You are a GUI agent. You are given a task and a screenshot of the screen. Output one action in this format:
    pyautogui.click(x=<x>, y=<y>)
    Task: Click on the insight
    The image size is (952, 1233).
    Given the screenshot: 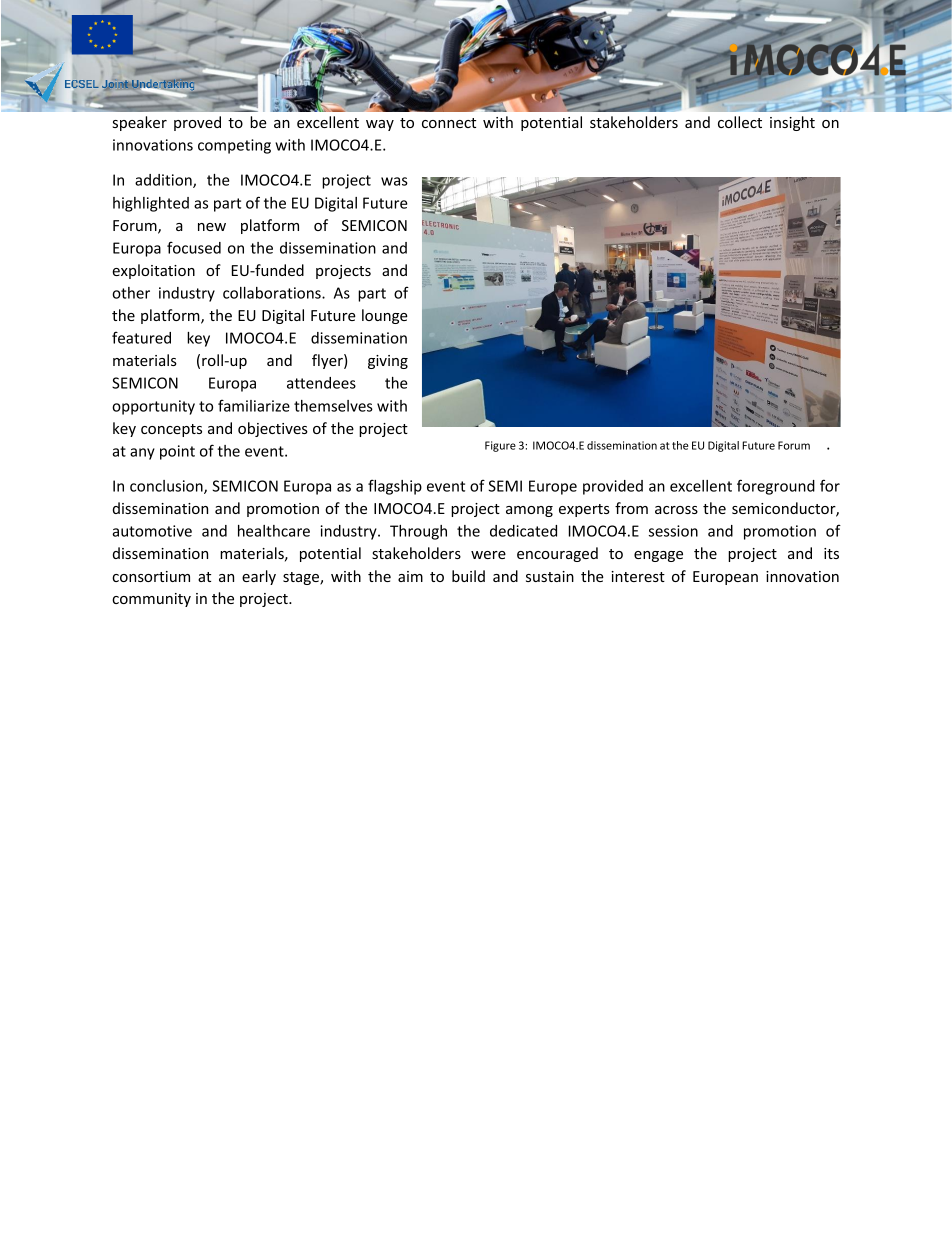 What is the action you would take?
    pyautogui.click(x=792, y=123)
